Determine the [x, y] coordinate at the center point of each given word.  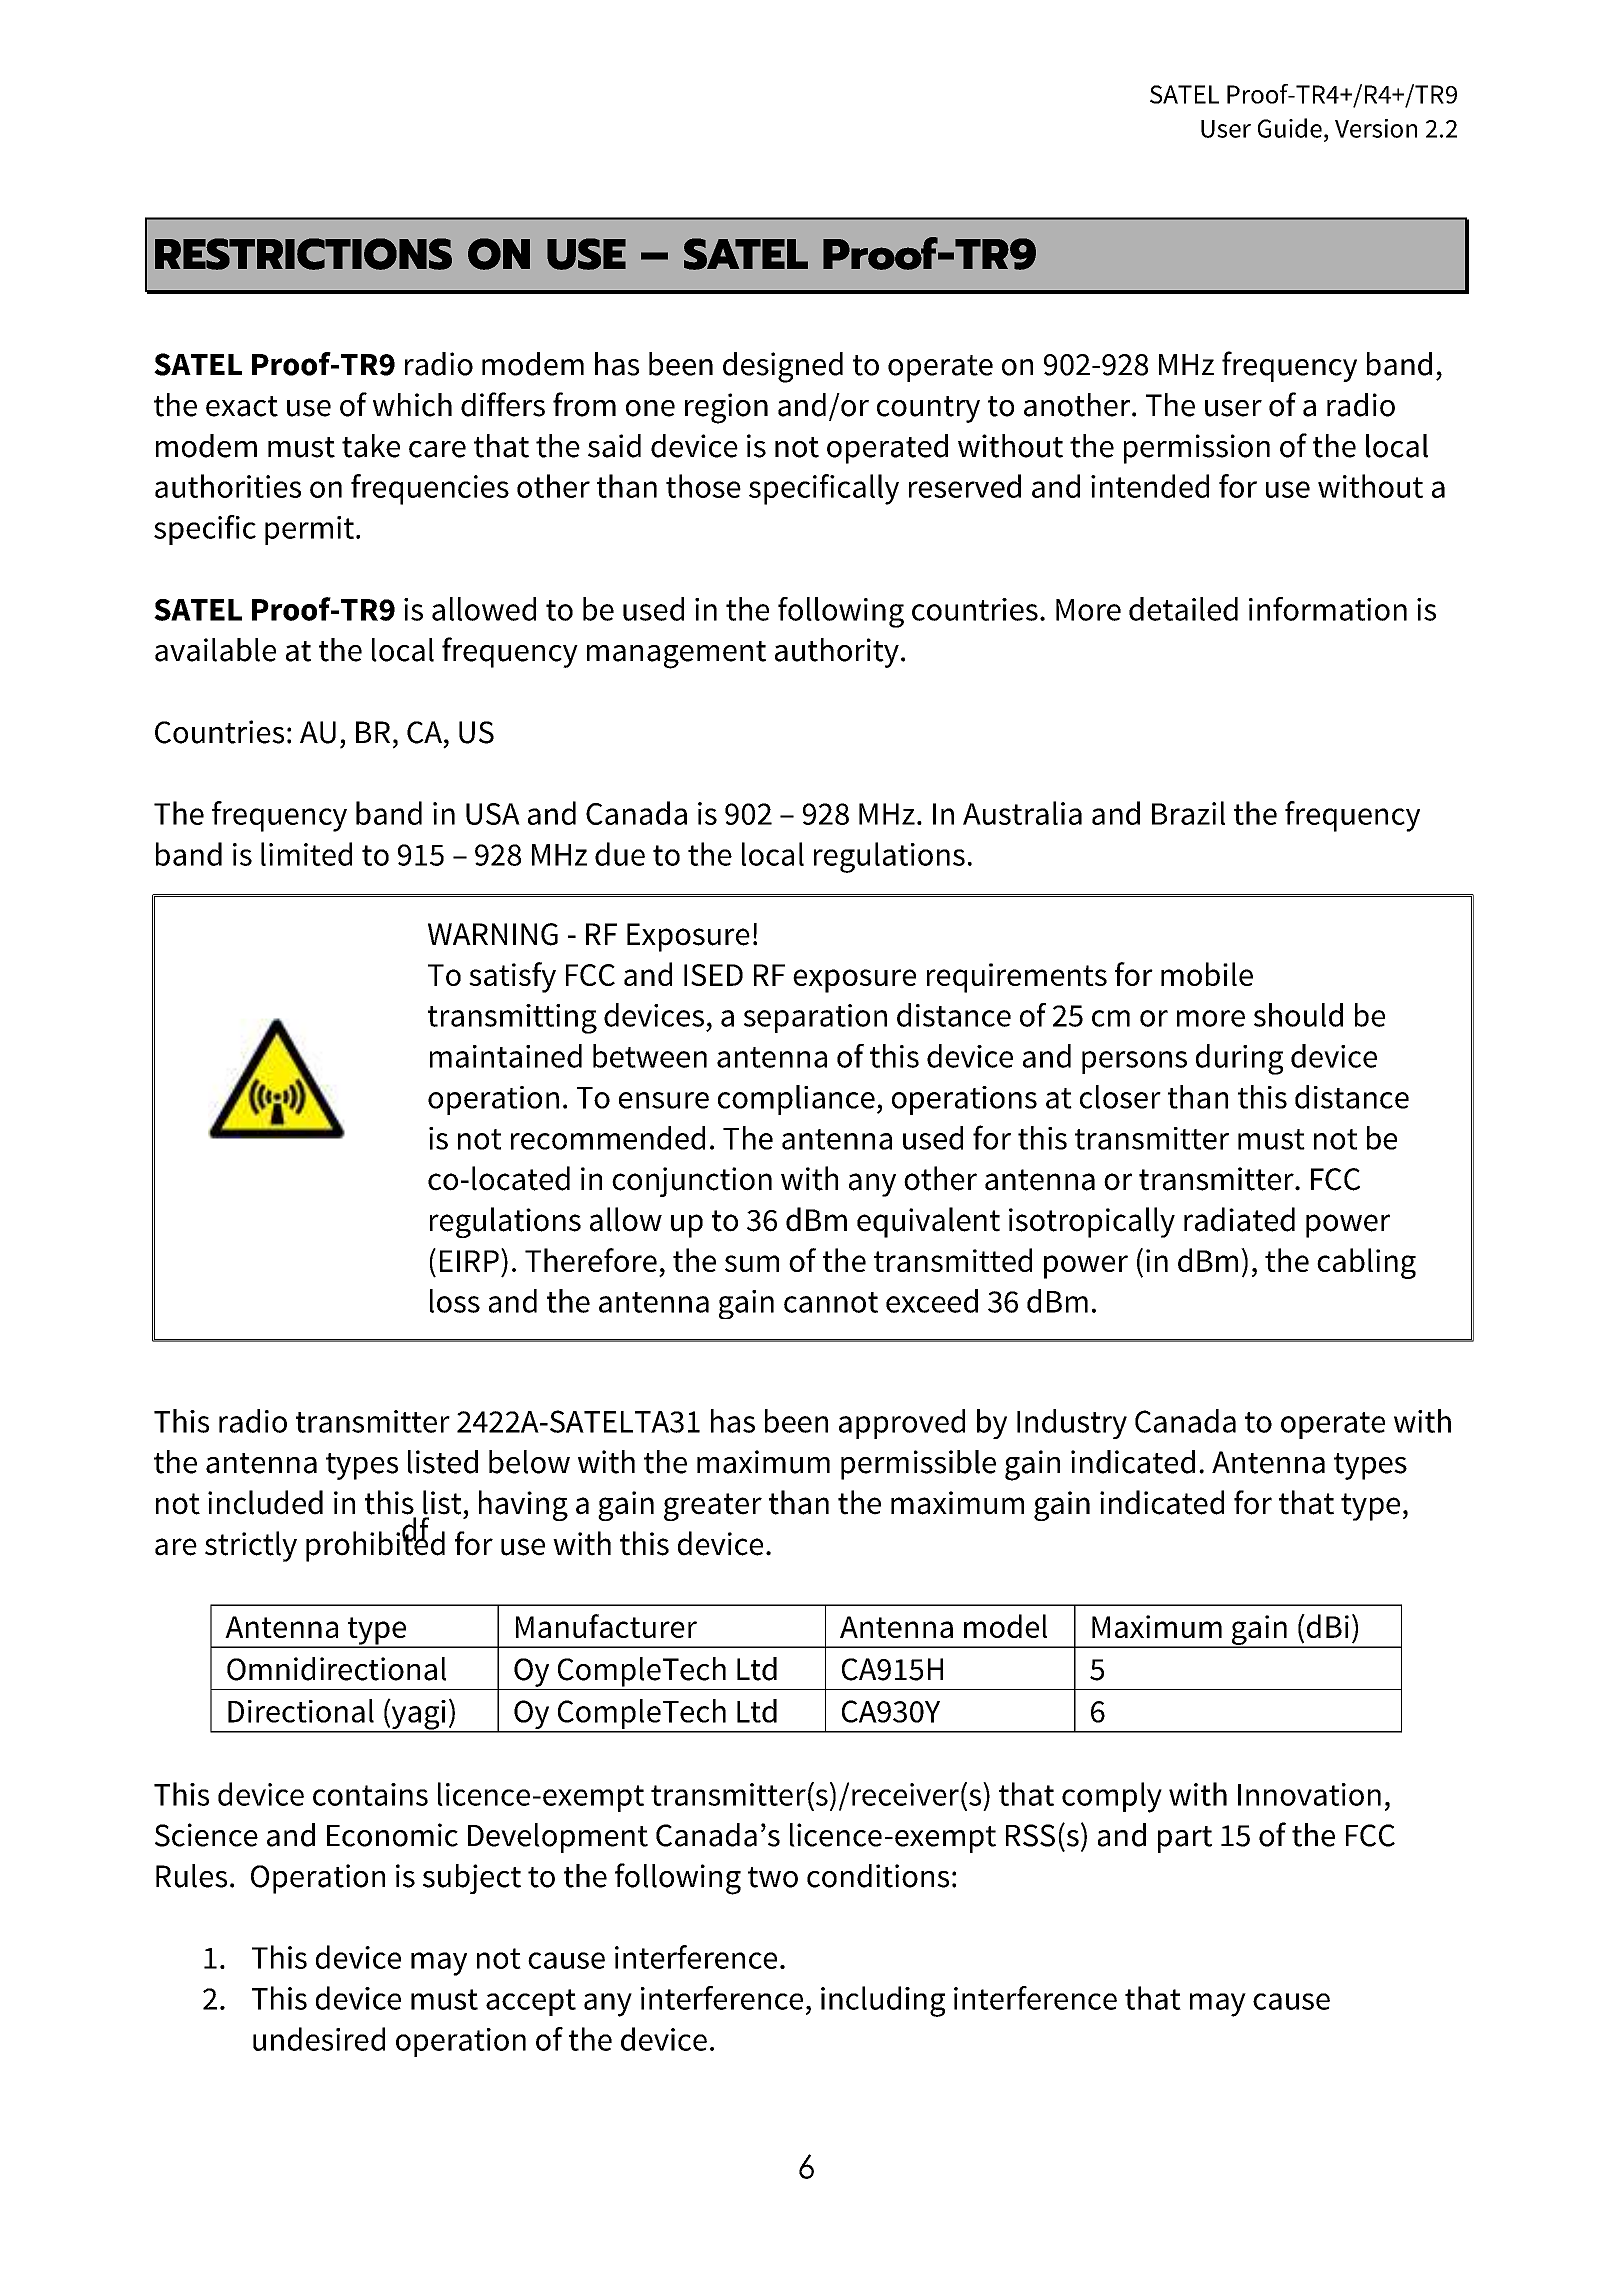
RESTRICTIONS [303, 254]
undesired [319, 2039]
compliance [796, 1100]
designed [783, 367]
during [1239, 1059]
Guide [1290, 128]
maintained [506, 1056]
